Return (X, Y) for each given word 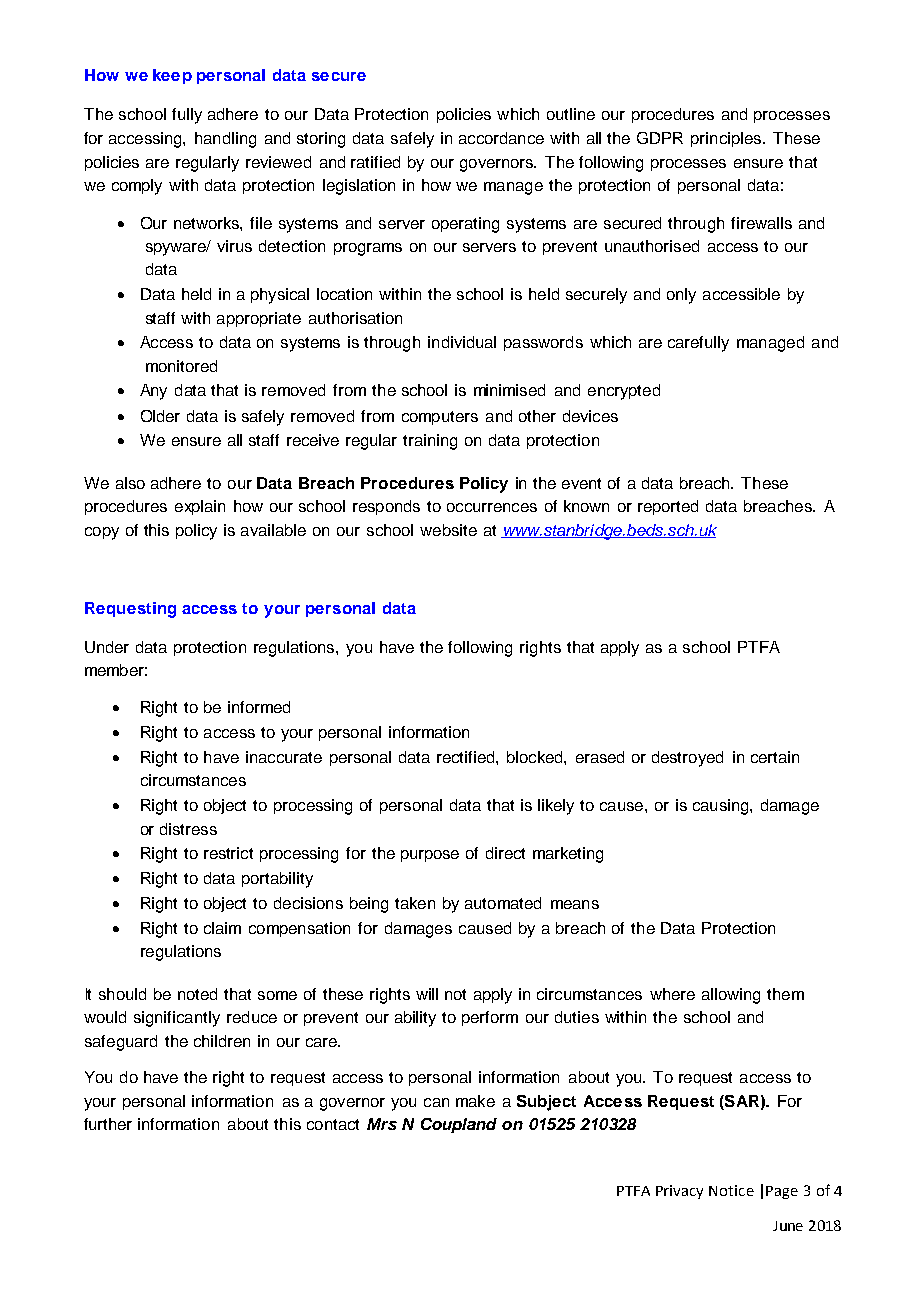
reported (668, 507)
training (430, 442)
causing (722, 807)
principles (726, 139)
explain (200, 507)
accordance (501, 138)
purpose (430, 856)
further (108, 1124)
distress (188, 829)
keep (172, 76)
